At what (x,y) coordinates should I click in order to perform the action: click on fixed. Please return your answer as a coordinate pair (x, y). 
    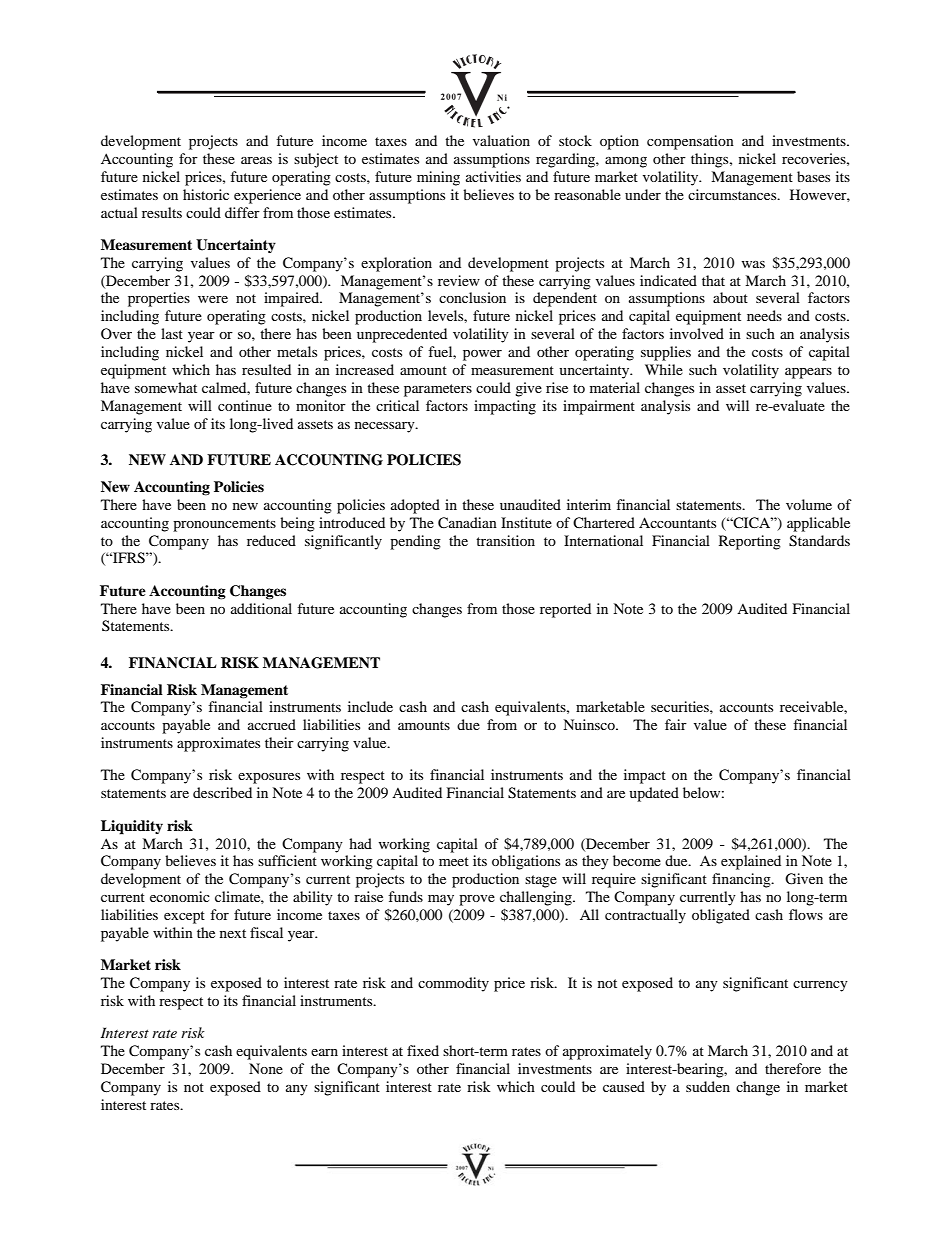
    Looking at the image, I should click on (423, 1050).
